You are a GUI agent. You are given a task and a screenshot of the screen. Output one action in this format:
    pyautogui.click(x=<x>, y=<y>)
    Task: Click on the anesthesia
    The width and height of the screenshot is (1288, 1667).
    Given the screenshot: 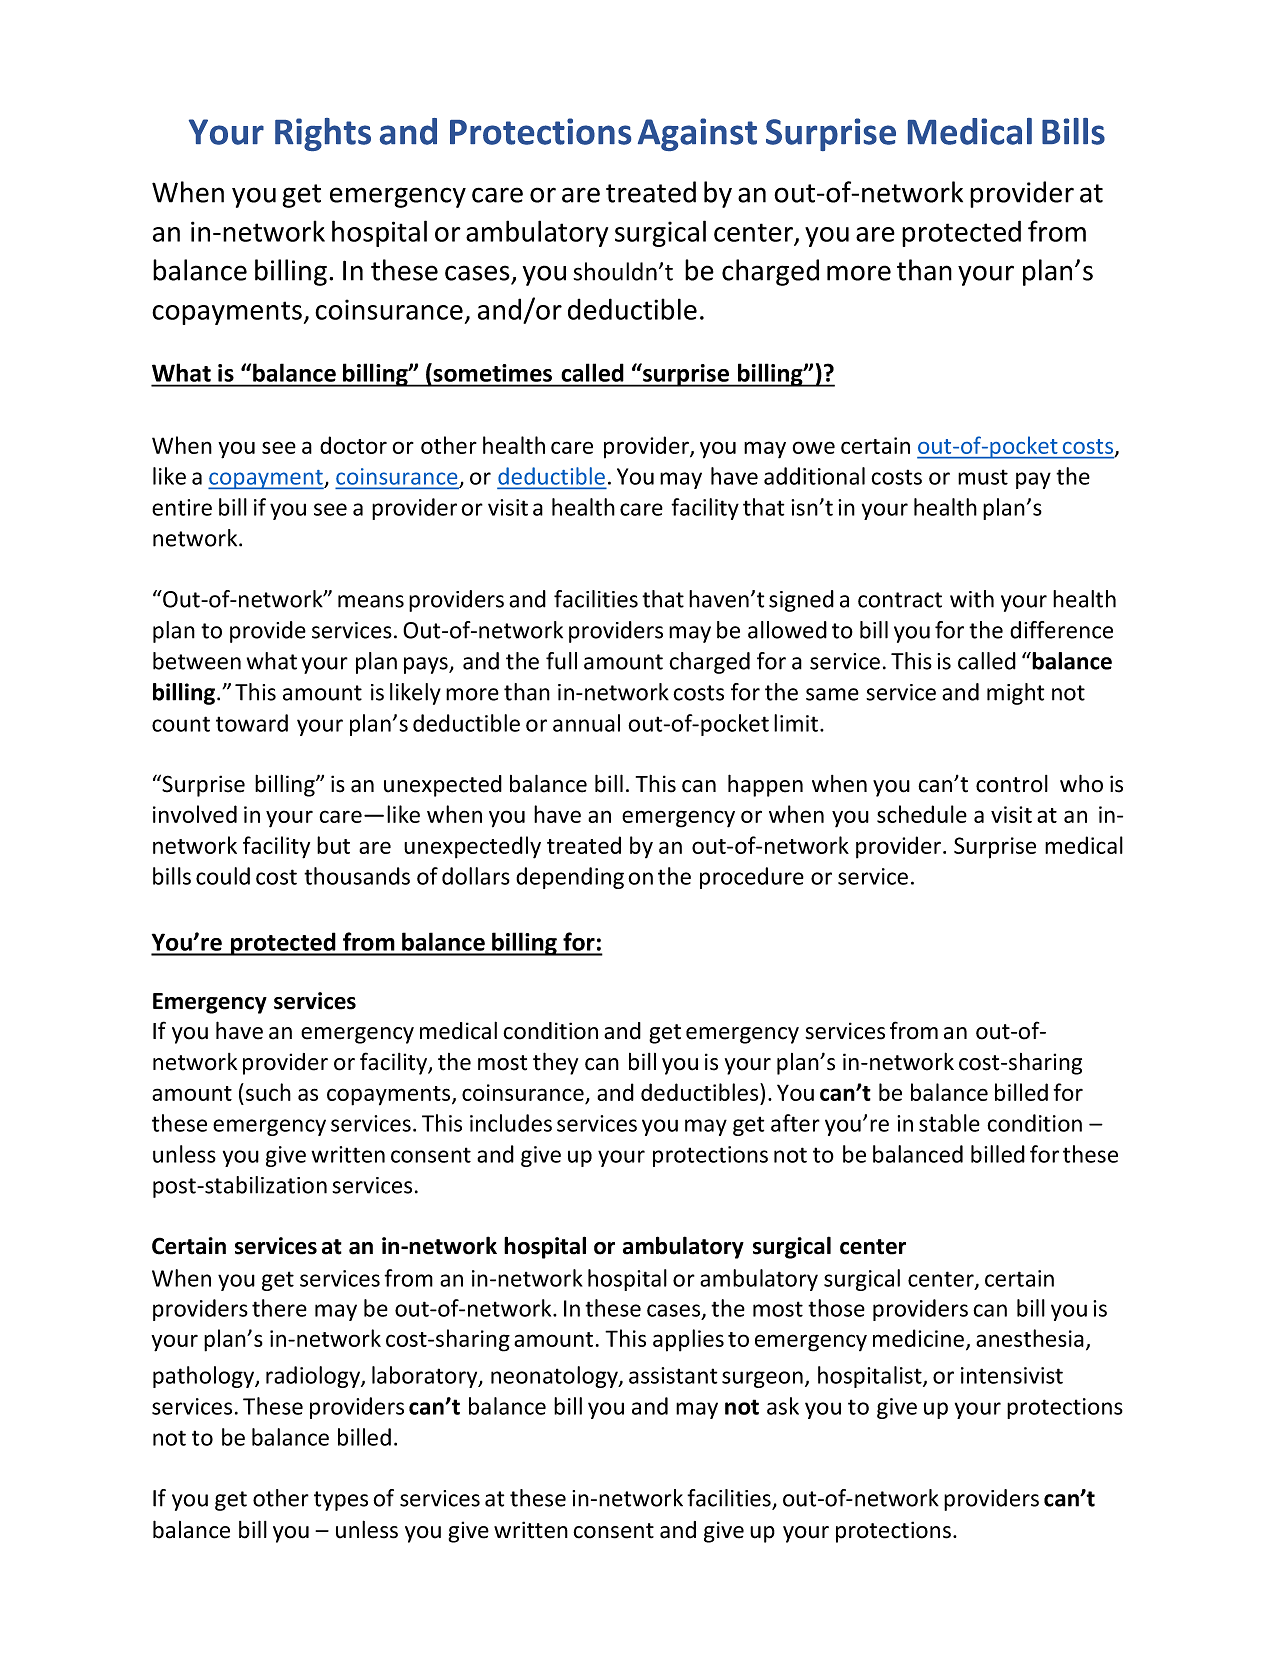 What is the action you would take?
    pyautogui.click(x=1030, y=1338)
